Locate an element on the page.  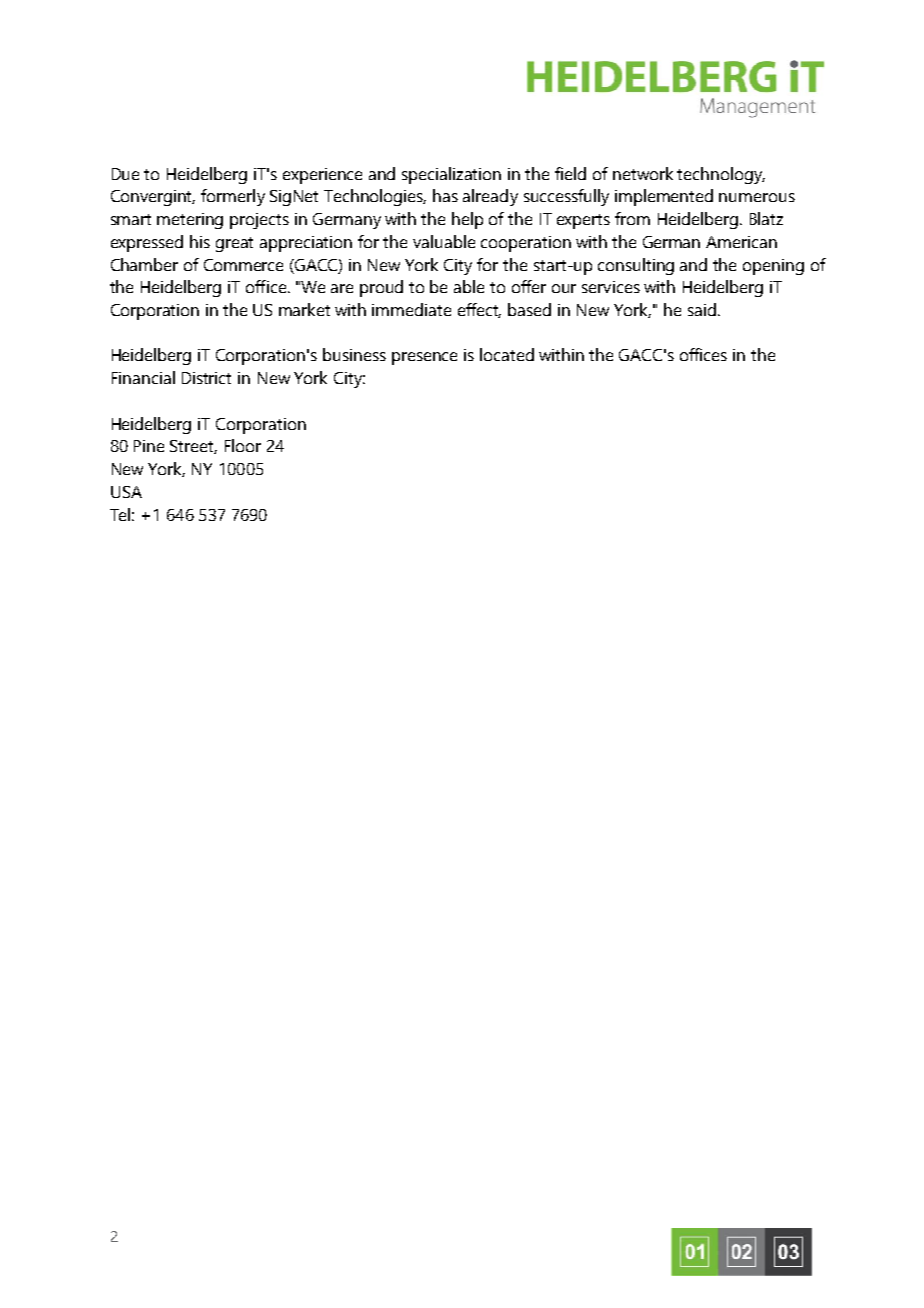
USA is located at coordinates (126, 492).
